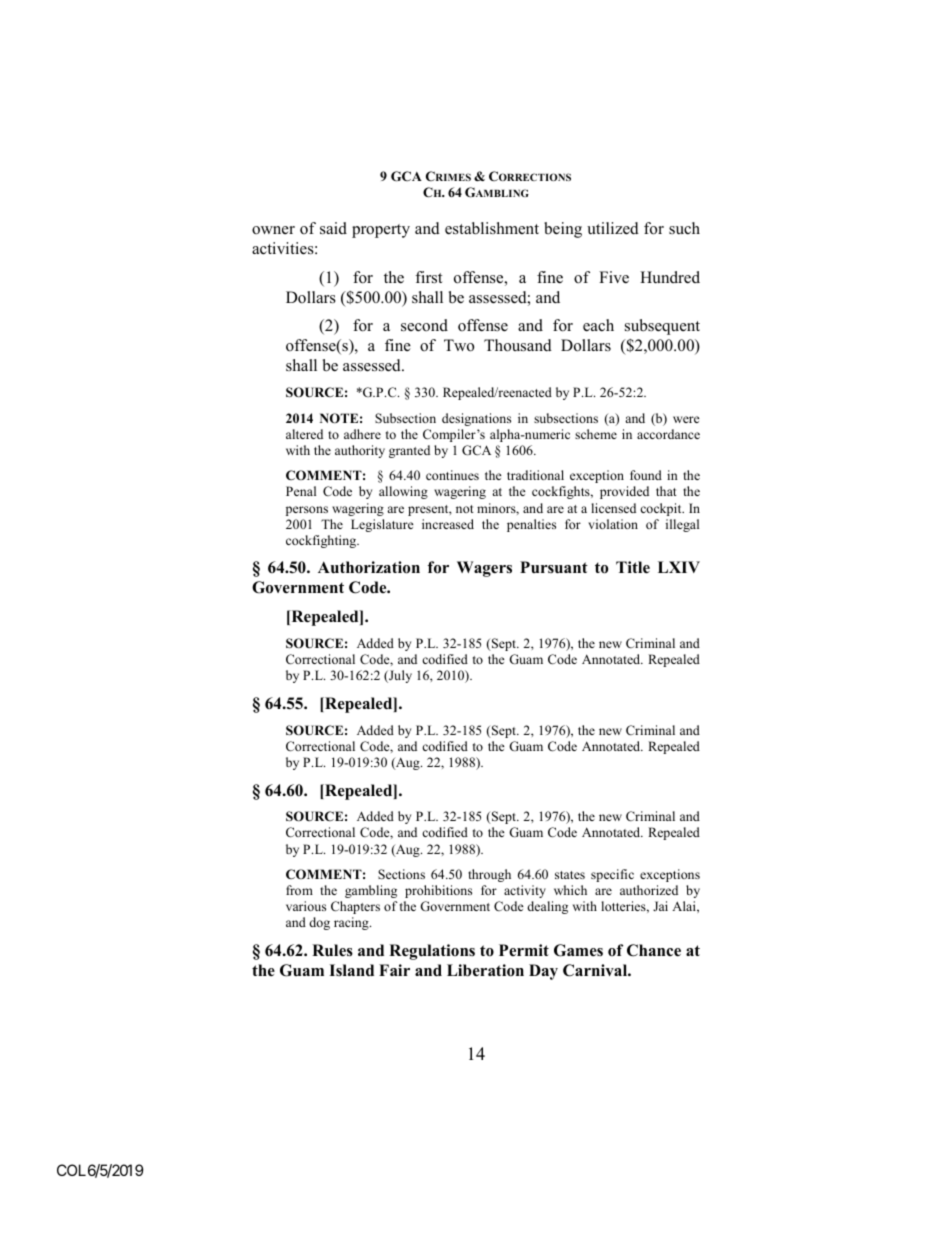  What do you see at coordinates (322, 541) in the screenshot?
I see `cockfighting` at bounding box center [322, 541].
